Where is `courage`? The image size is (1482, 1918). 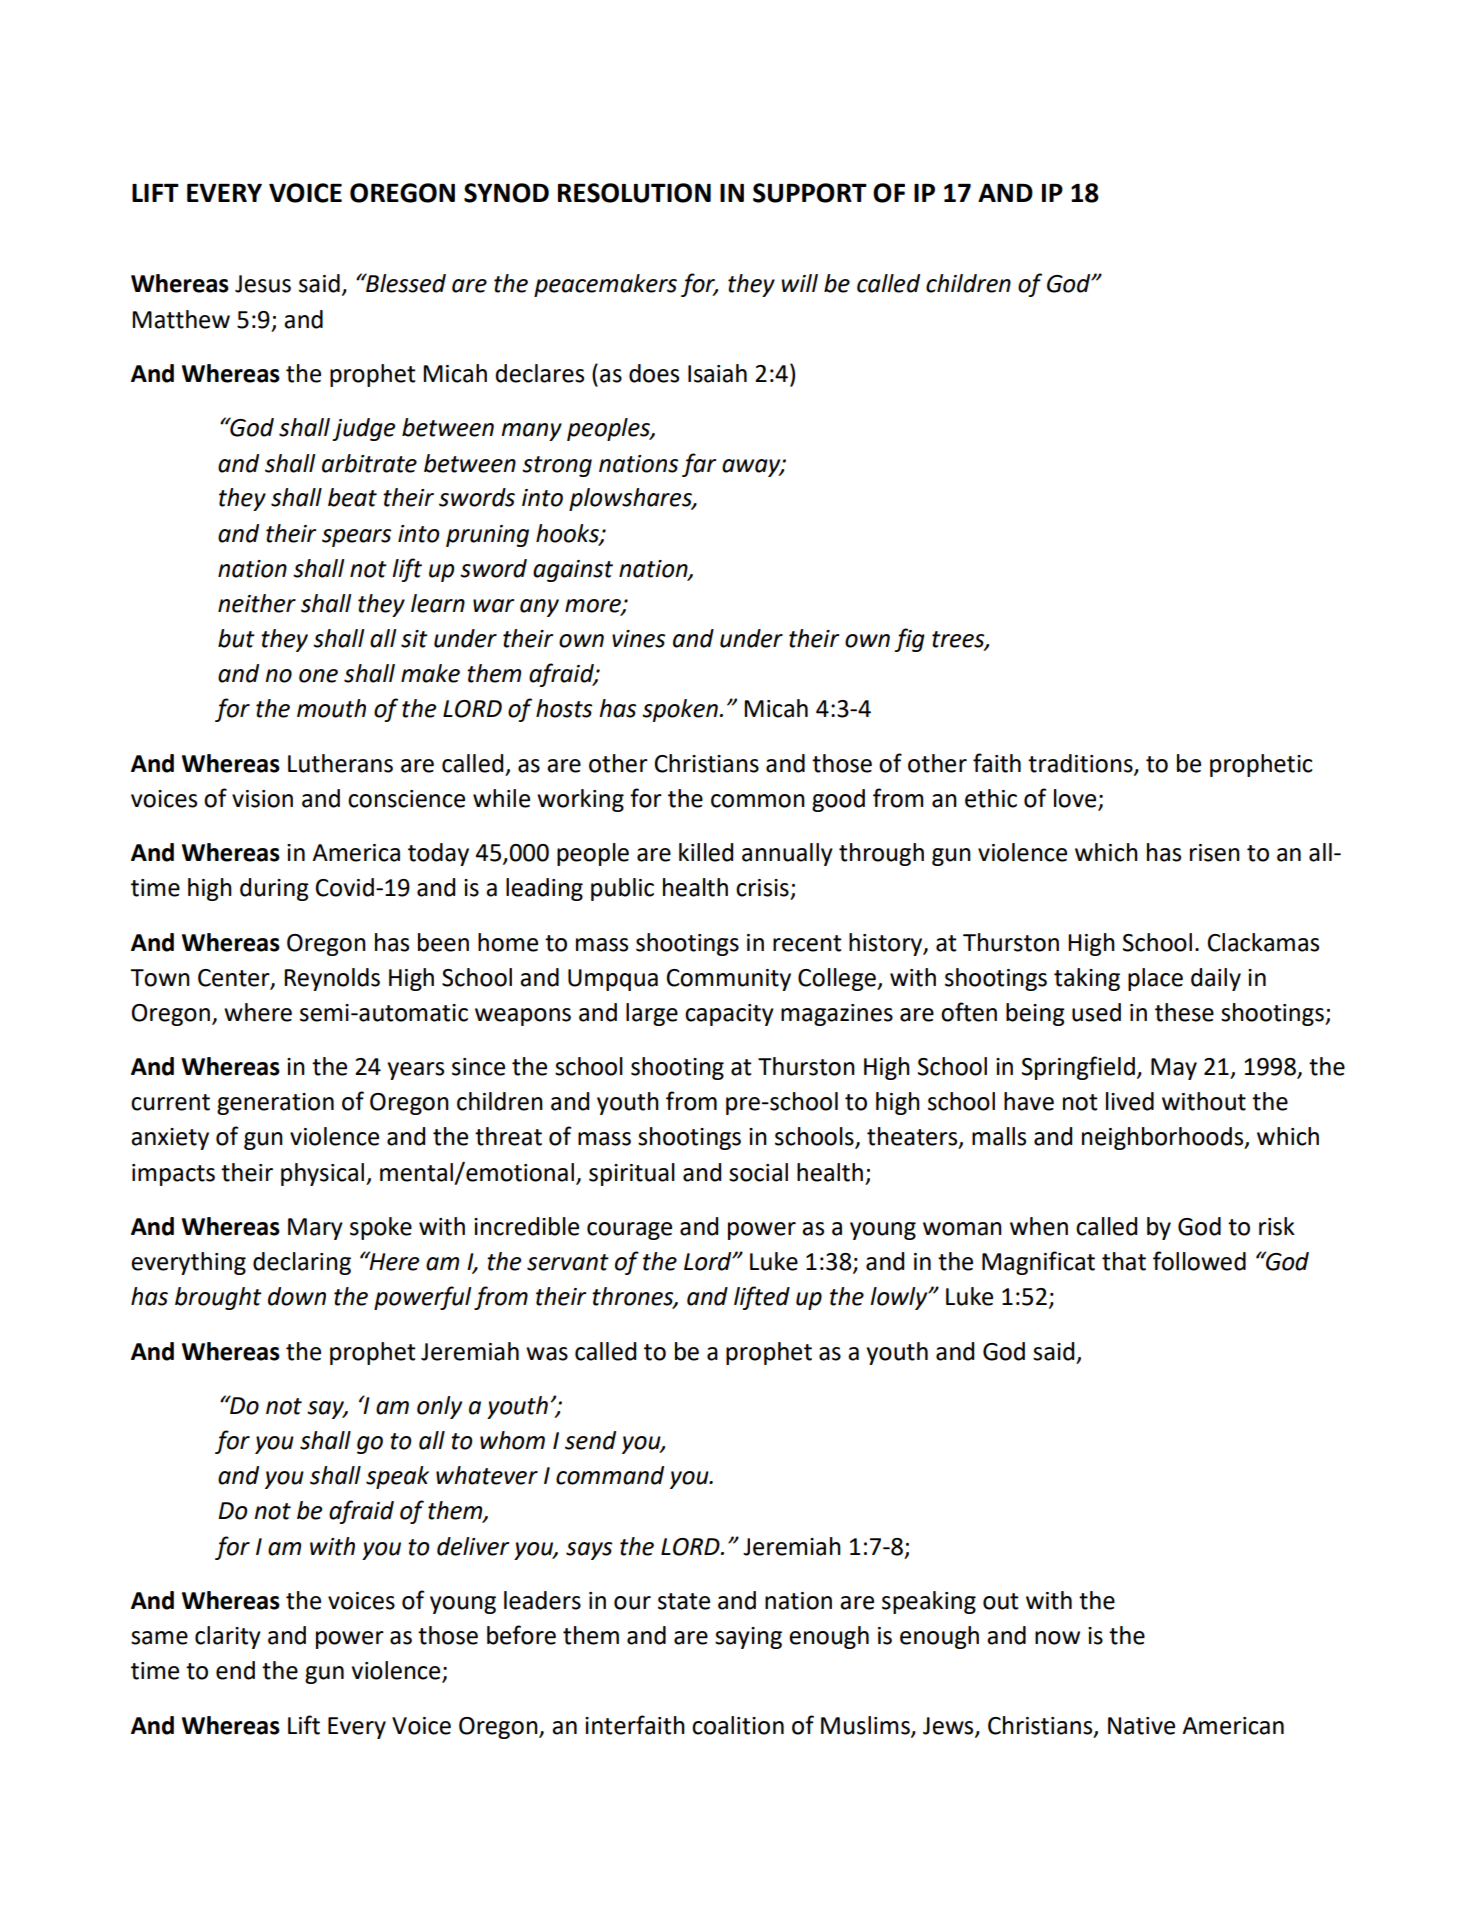
courage is located at coordinates (629, 1231).
